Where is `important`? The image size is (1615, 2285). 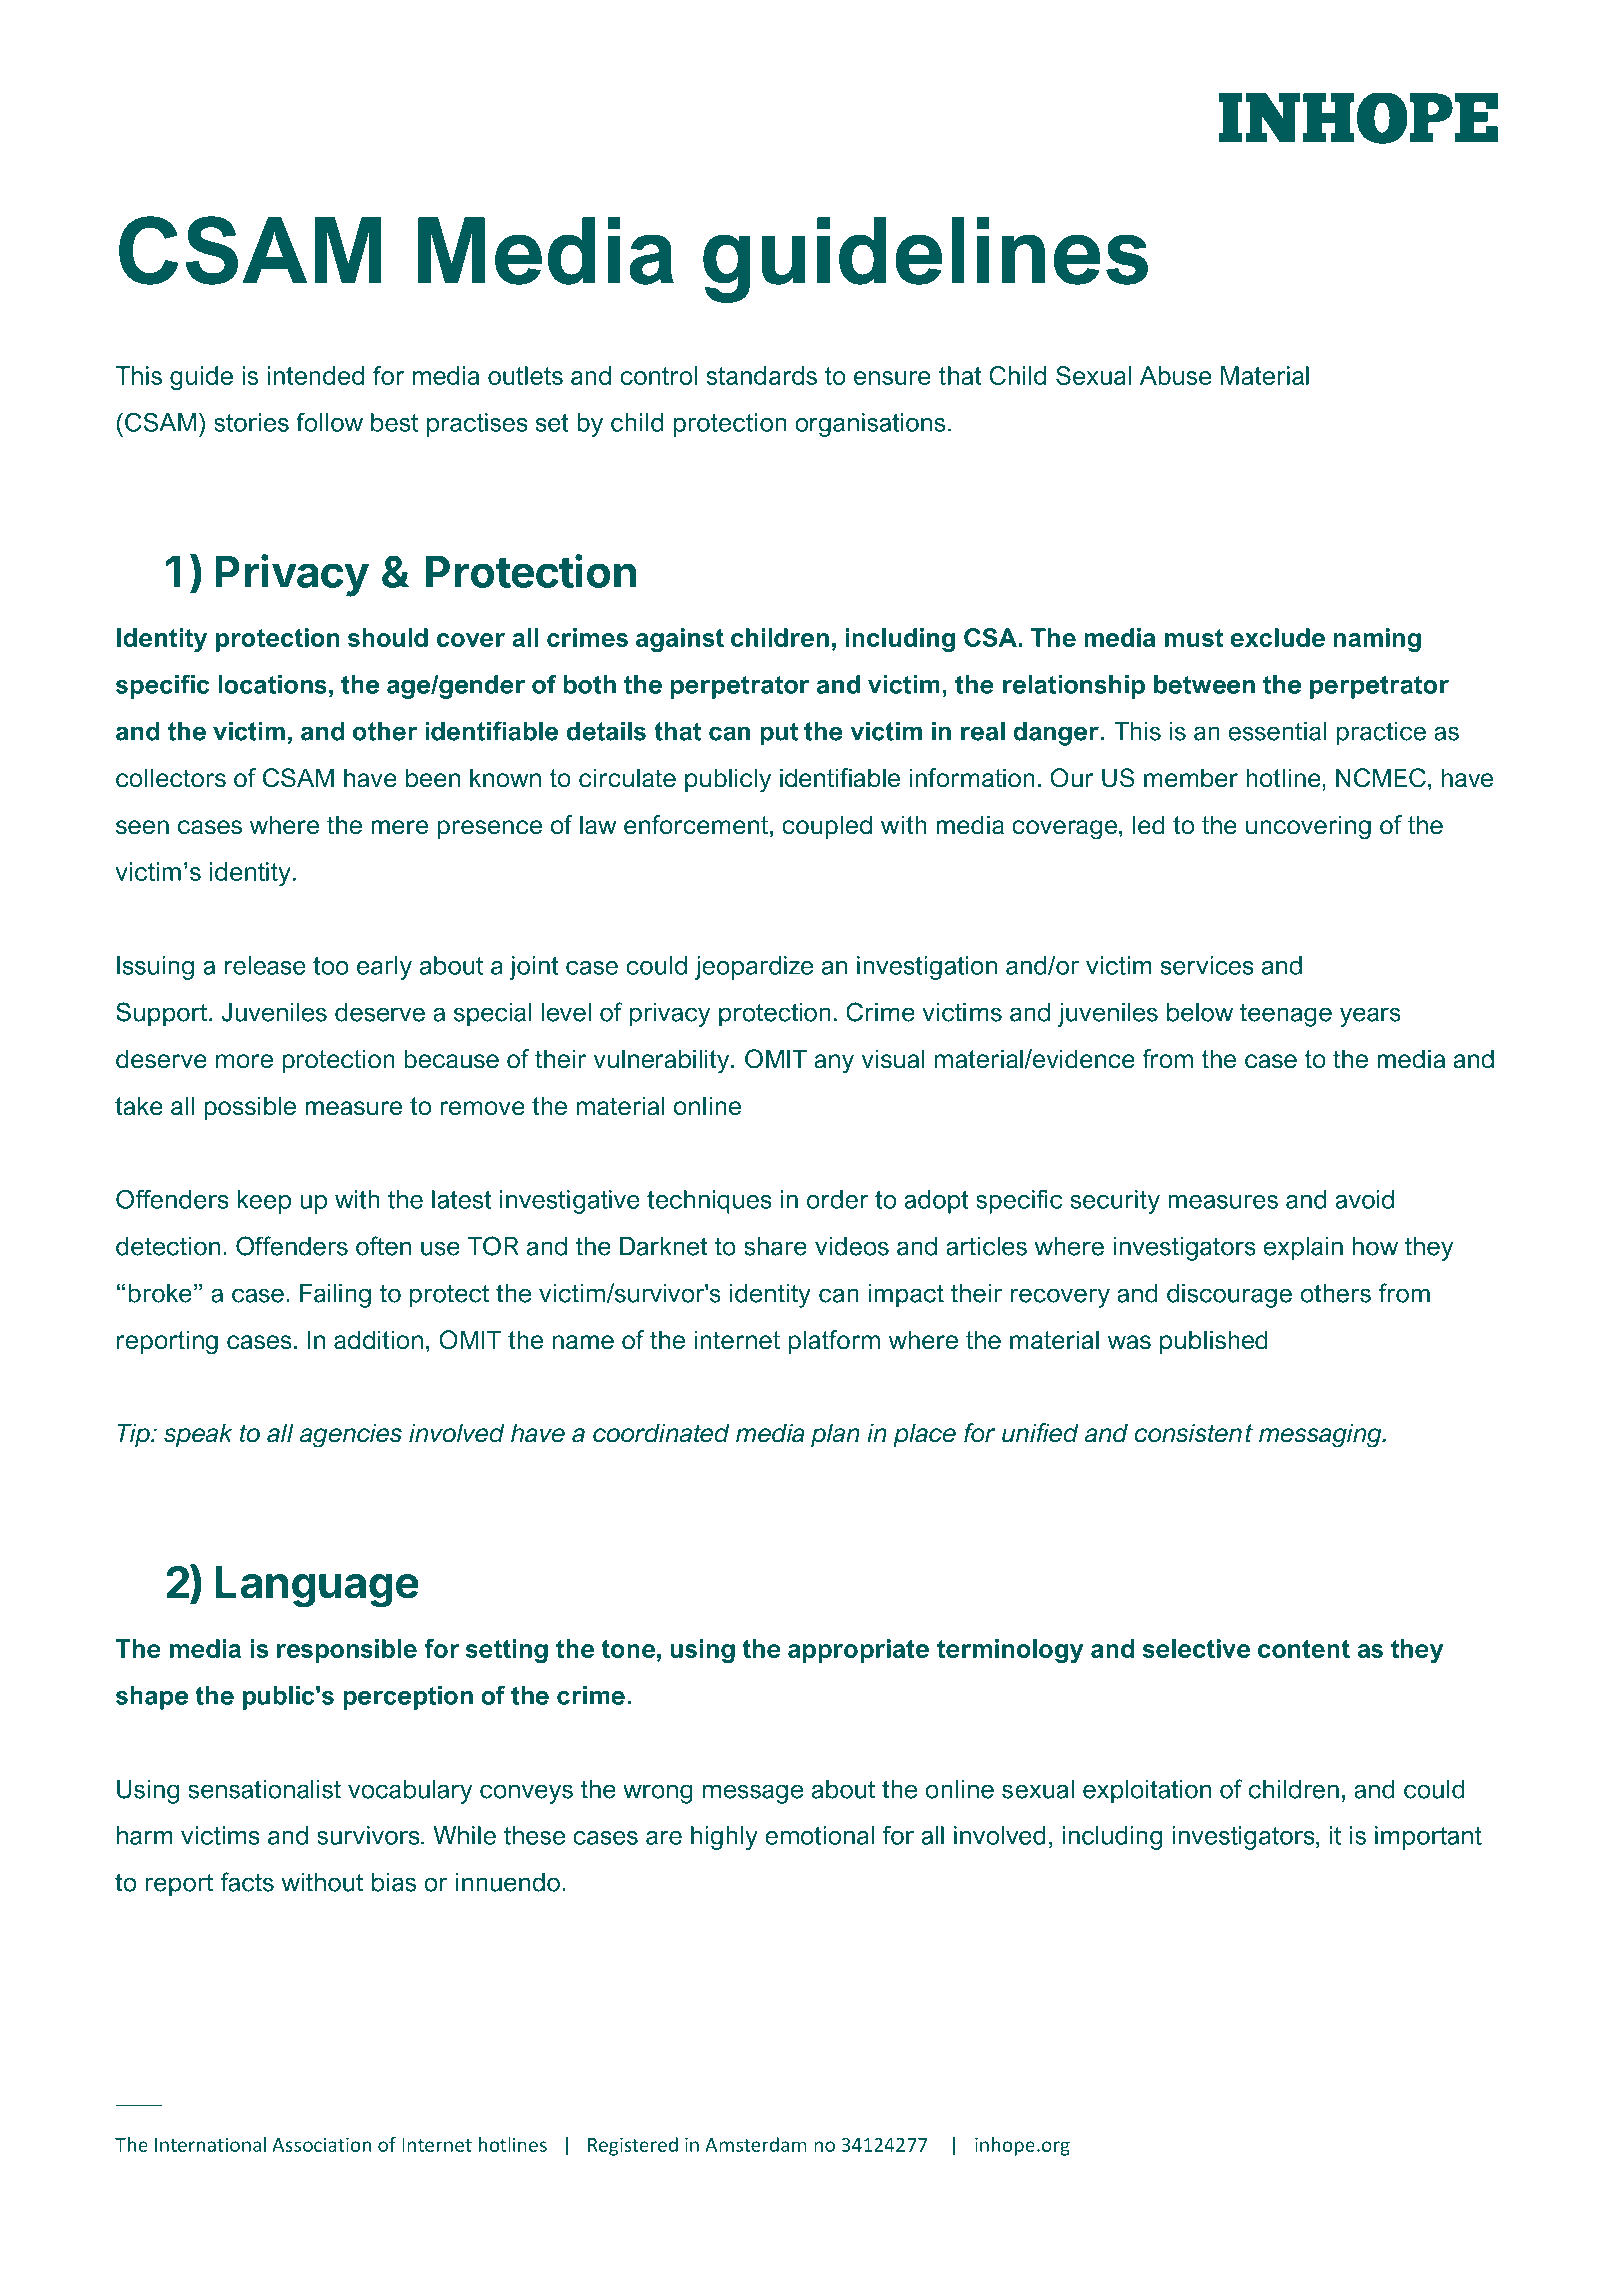 important is located at coordinates (1428, 1838).
